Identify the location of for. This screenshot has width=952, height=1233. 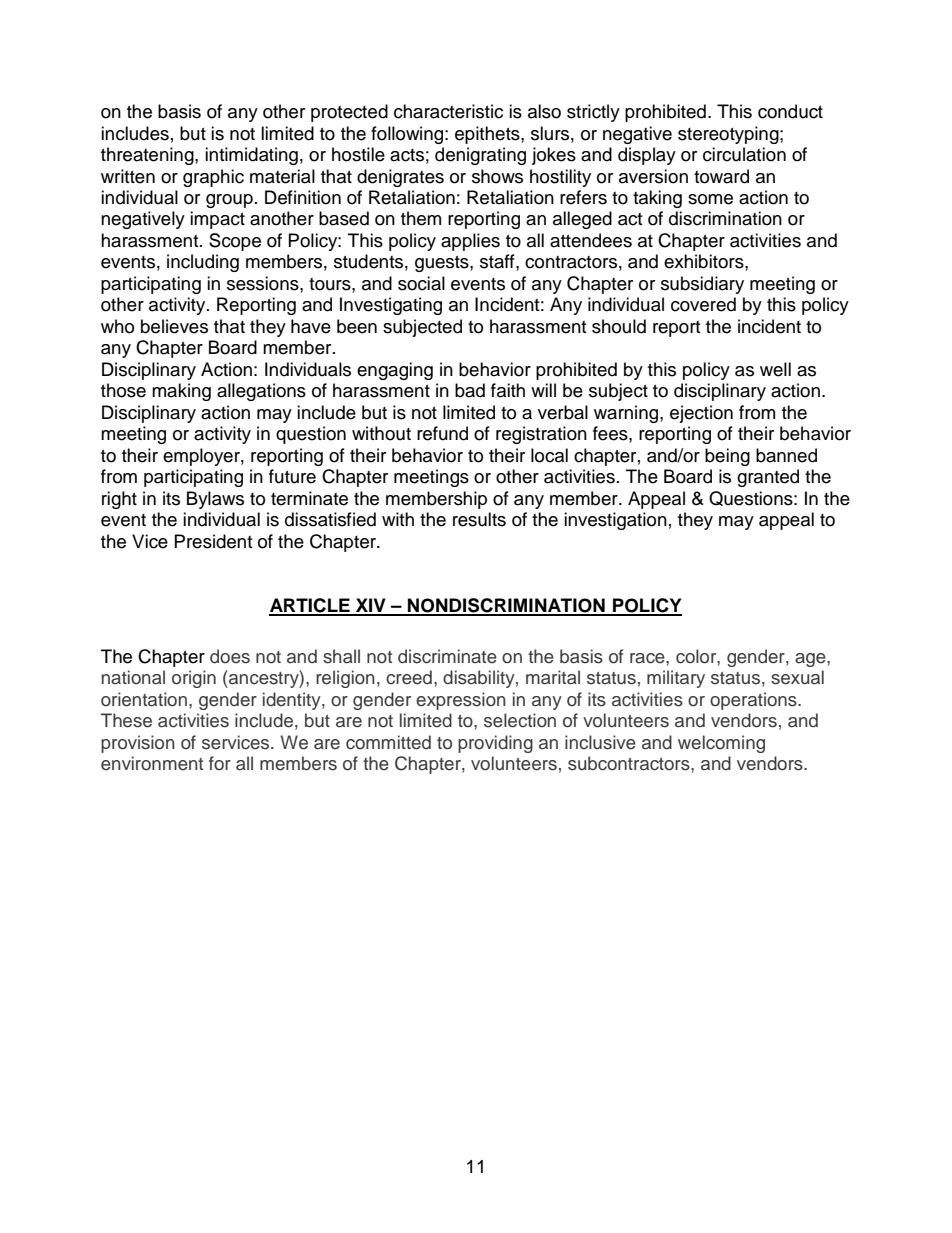
(220, 763).
